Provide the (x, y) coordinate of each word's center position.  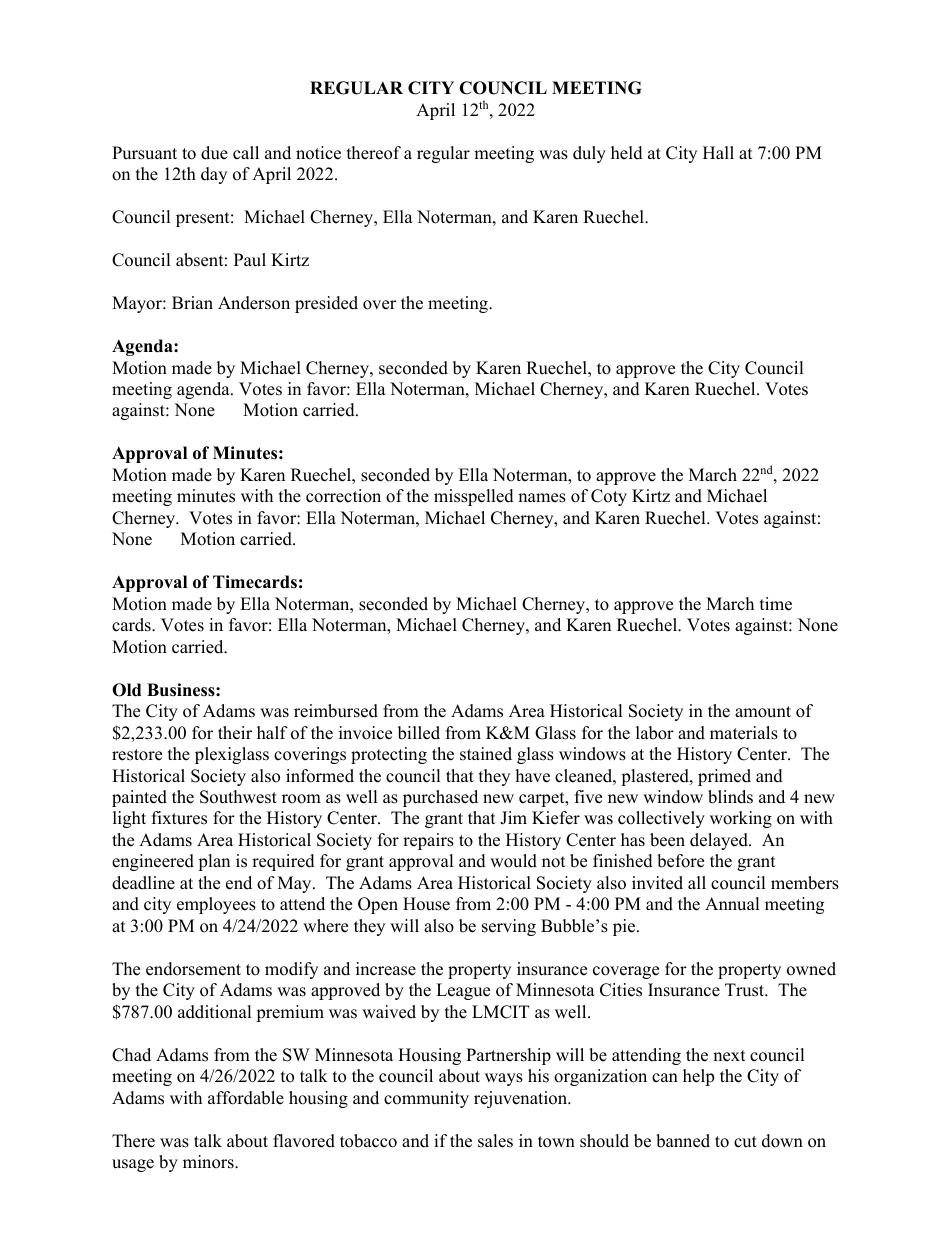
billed (419, 733)
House (426, 904)
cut (745, 1142)
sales (495, 1141)
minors (209, 1162)
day (214, 175)
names (542, 498)
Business (182, 690)
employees (216, 905)
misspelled (474, 497)
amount (763, 712)
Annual (732, 904)
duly (589, 154)
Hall (718, 152)
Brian (192, 302)
